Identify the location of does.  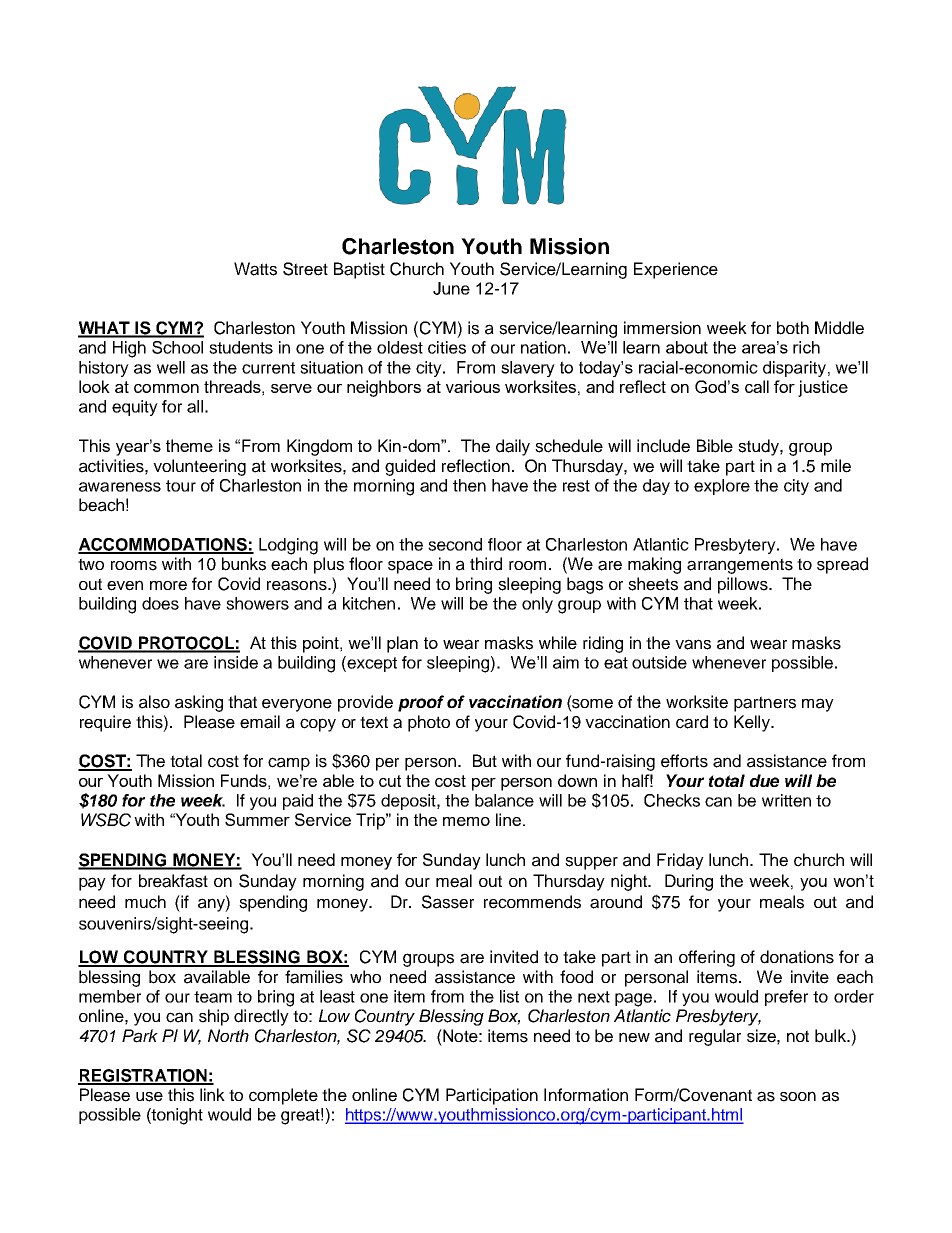
(160, 603).
